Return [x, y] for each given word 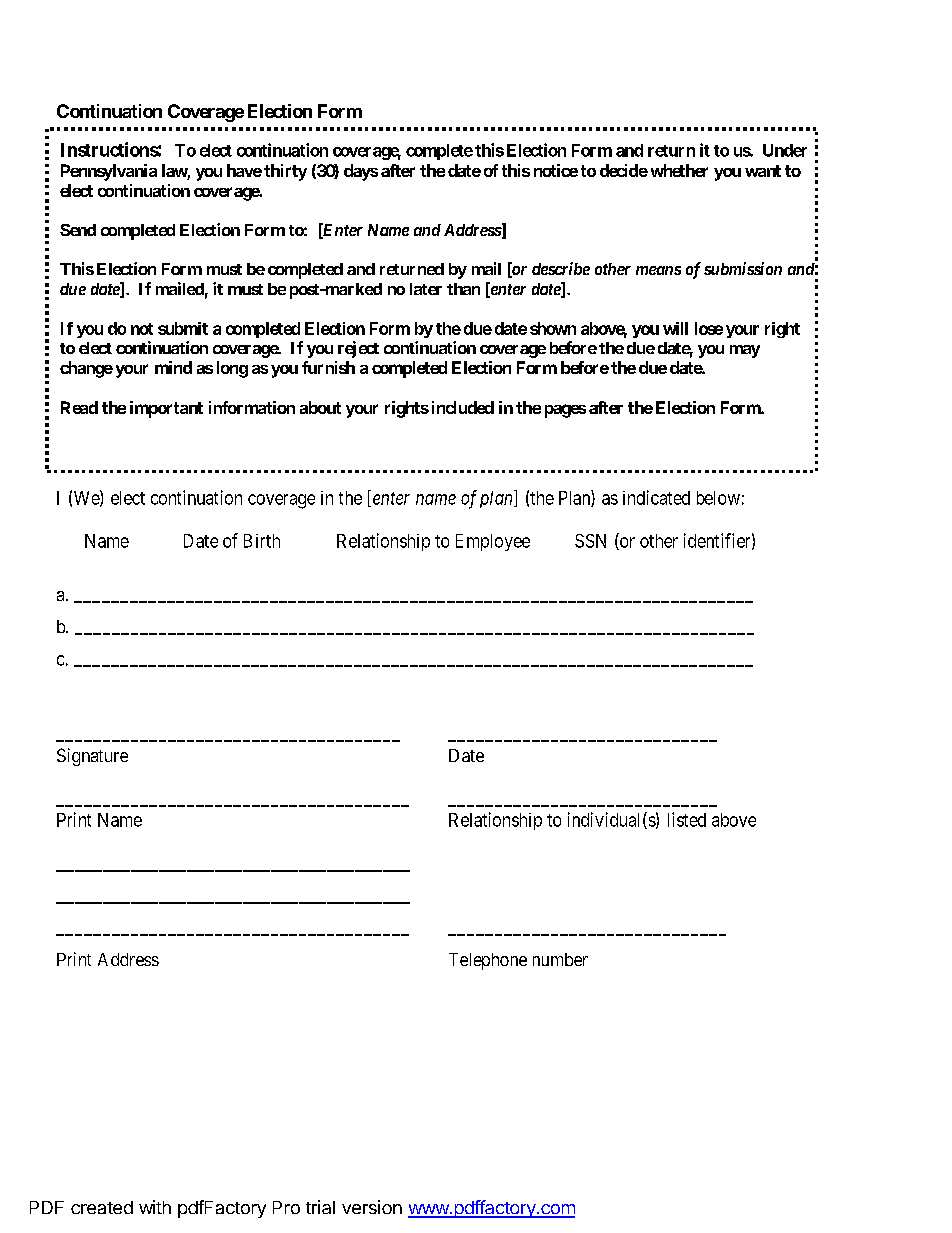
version [372, 1207]
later [426, 289]
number [560, 959]
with [155, 1207]
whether [679, 170]
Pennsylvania [109, 172]
